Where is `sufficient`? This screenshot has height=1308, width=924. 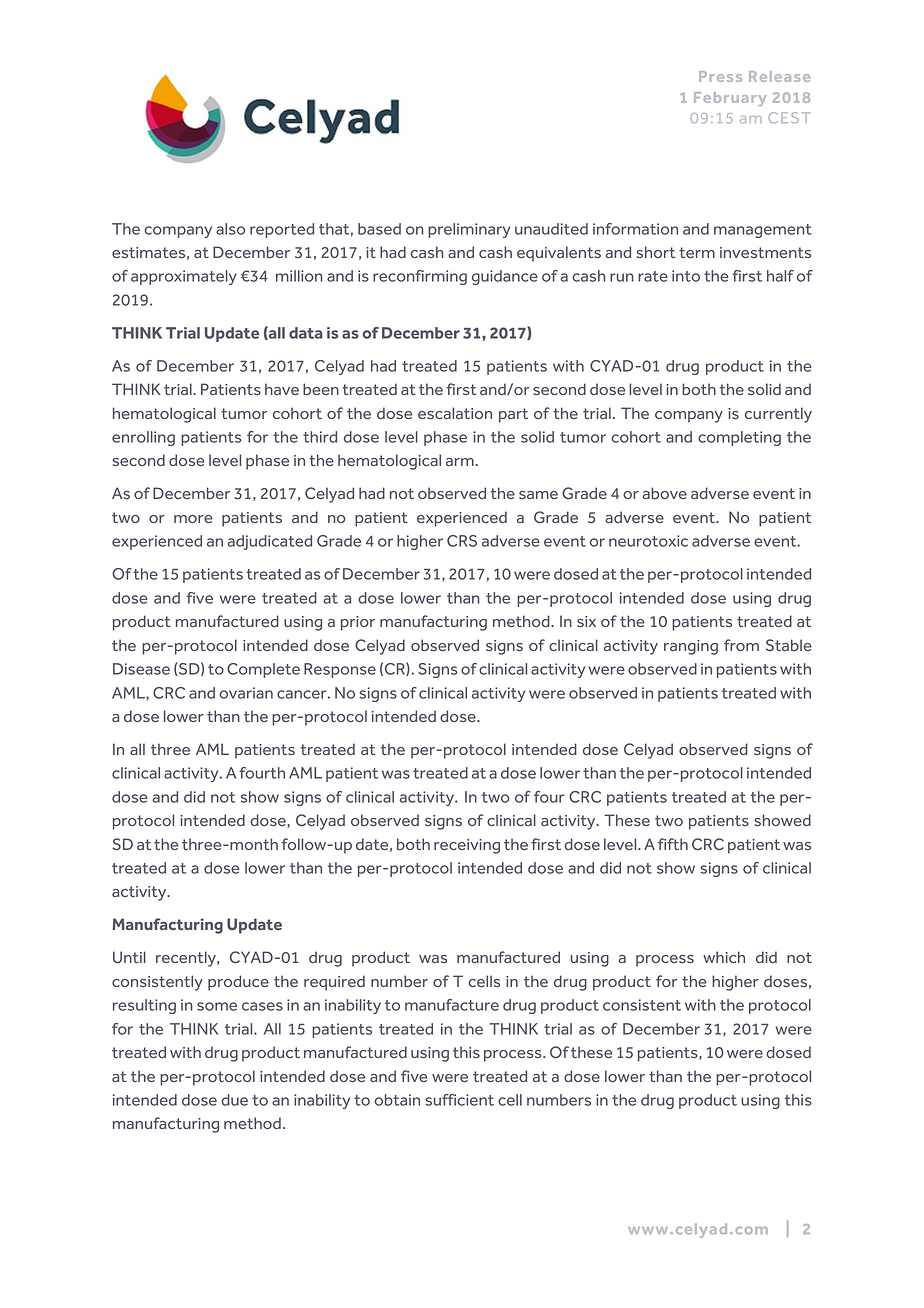 sufficient is located at coordinates (459, 1100).
